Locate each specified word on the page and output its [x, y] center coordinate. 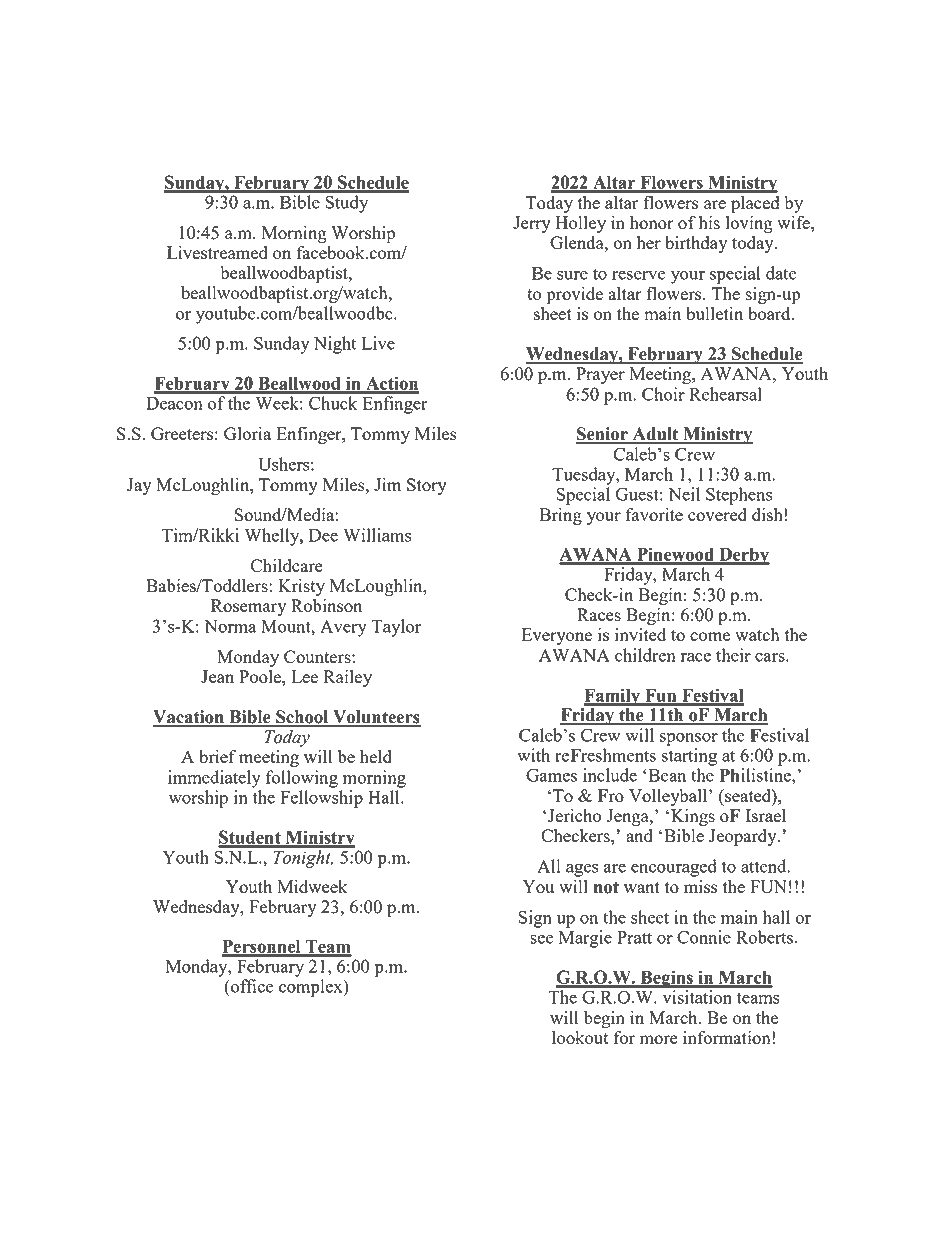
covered [717, 514]
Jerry [532, 224]
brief [217, 756]
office [251, 986]
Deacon [174, 403]
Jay [139, 486]
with [533, 755]
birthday [696, 244]
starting [689, 757]
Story [427, 486]
